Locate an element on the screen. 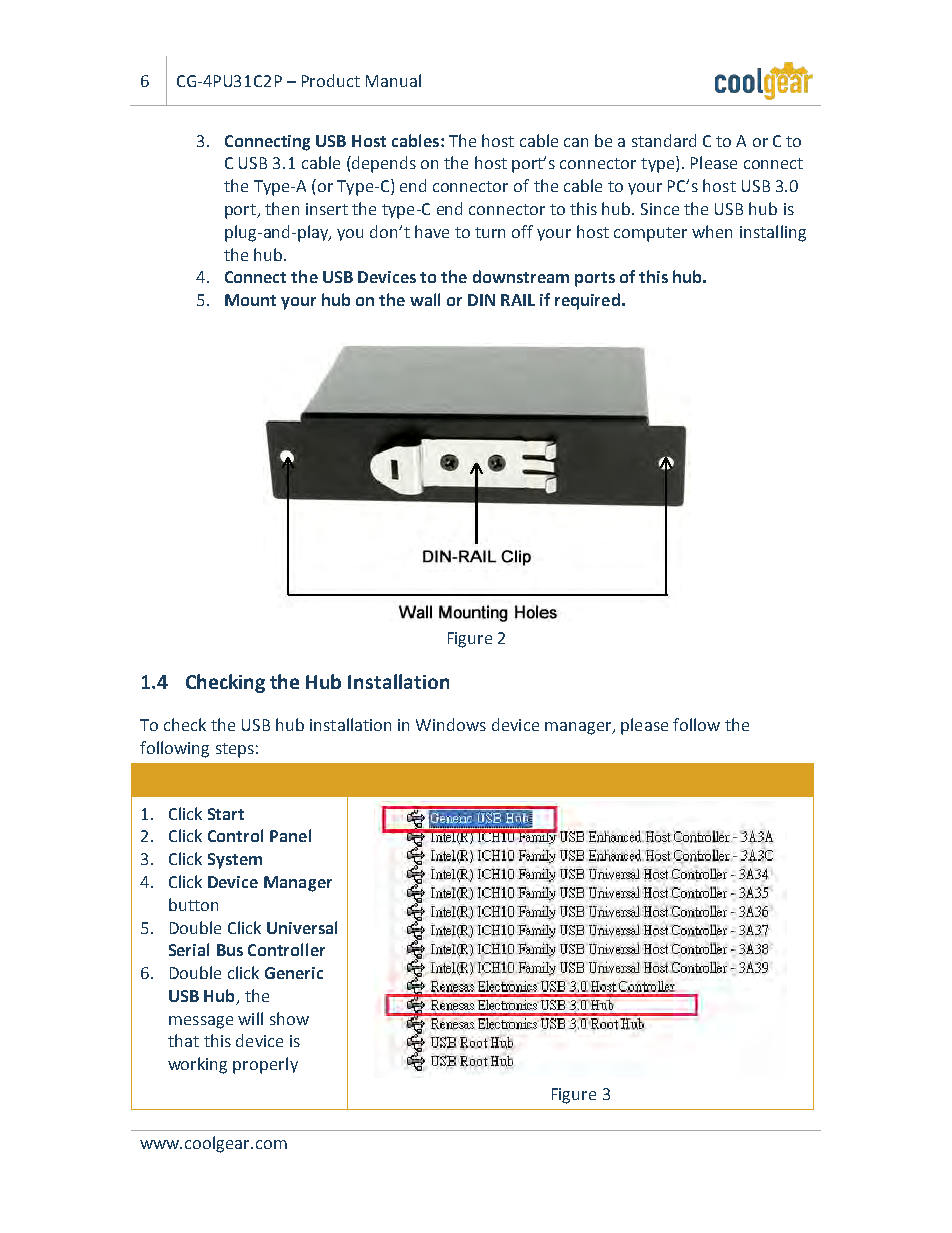  Product is located at coordinates (331, 80).
